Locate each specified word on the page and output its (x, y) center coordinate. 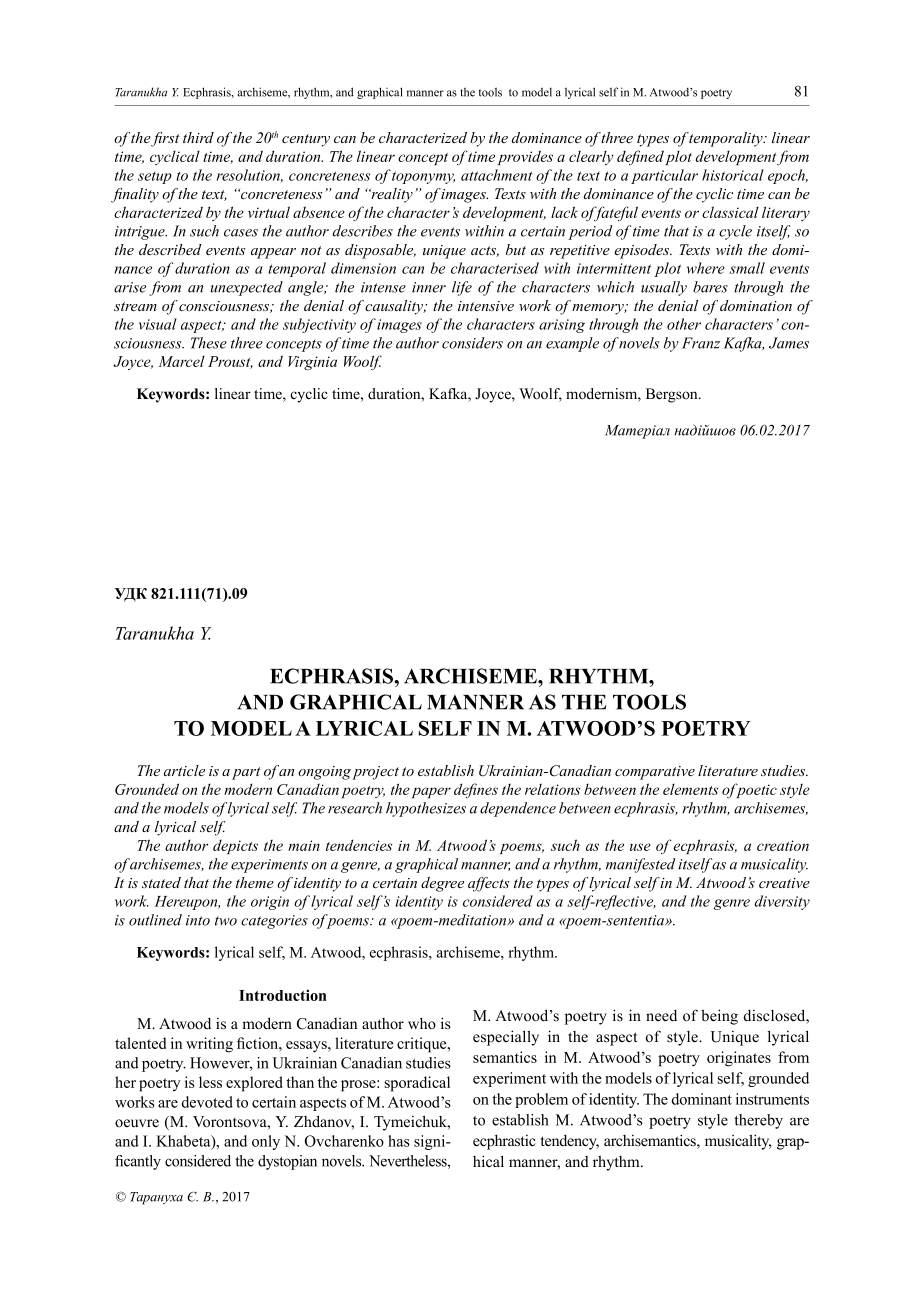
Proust (230, 362)
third (198, 137)
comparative (655, 773)
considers (472, 343)
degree (442, 884)
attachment (496, 175)
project (375, 773)
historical (733, 175)
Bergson (673, 395)
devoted (207, 1102)
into (198, 920)
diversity (782, 902)
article (184, 770)
